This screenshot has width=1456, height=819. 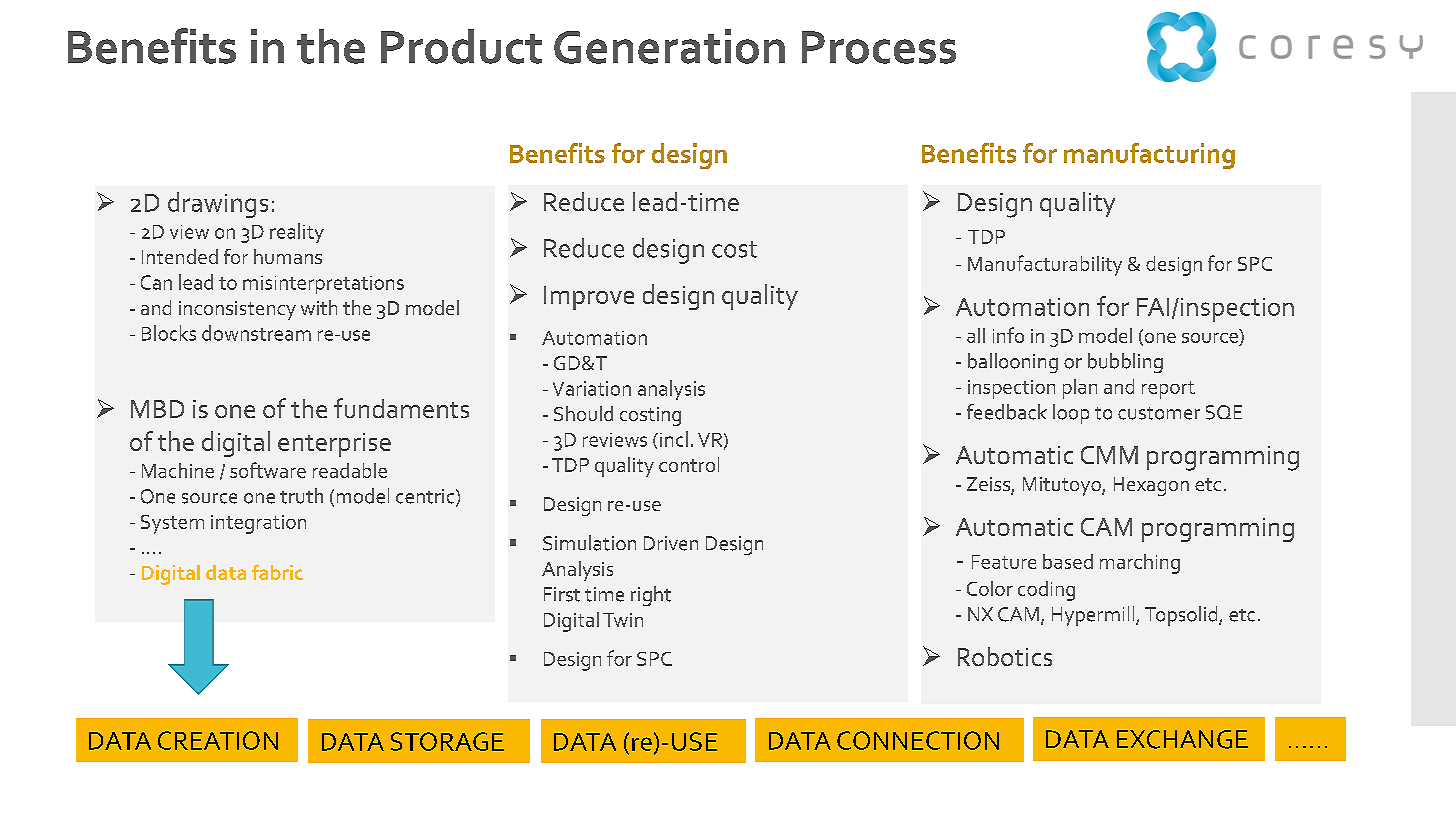 I want to click on Process, so click(x=879, y=47).
